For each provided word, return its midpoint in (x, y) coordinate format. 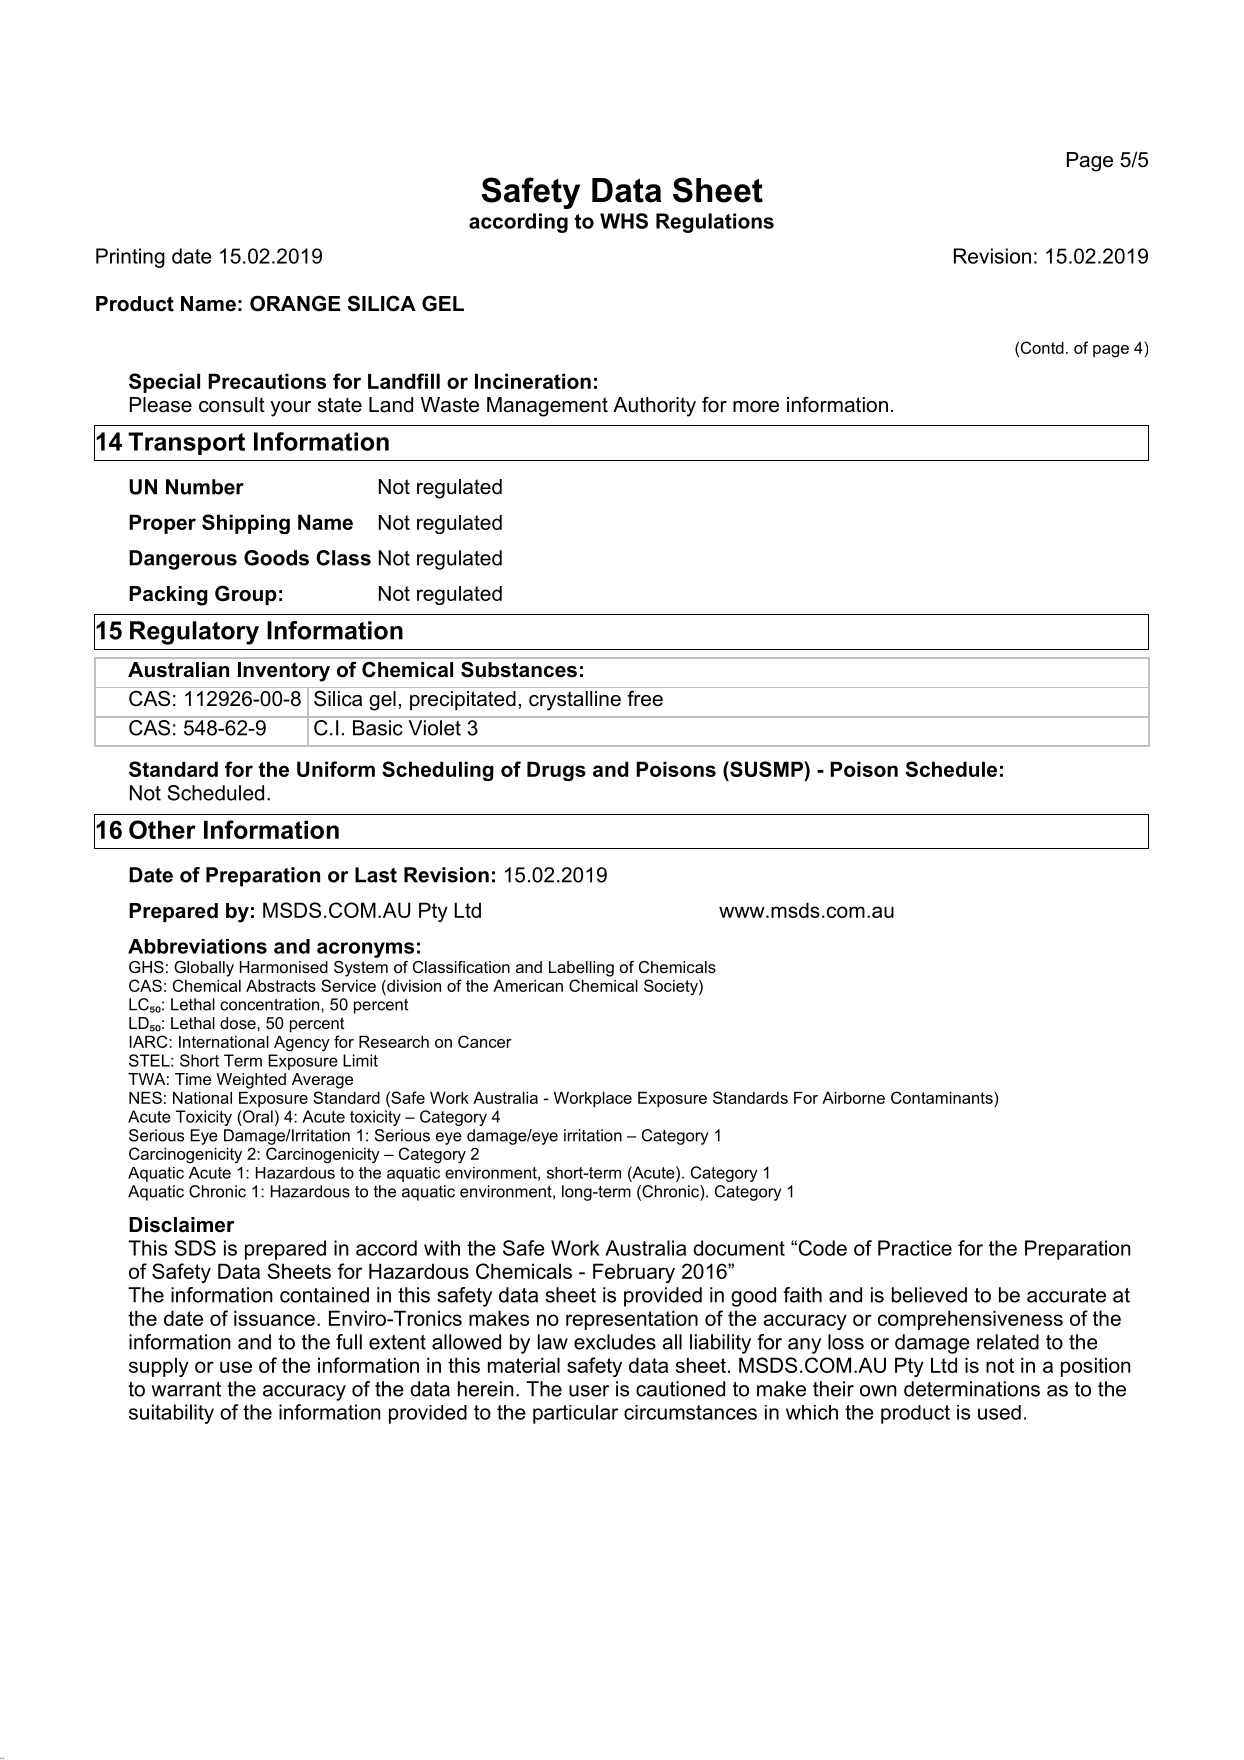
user (589, 1391)
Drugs (556, 771)
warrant (186, 1389)
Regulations (715, 223)
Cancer (485, 1041)
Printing (130, 258)
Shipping (246, 524)
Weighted (251, 1081)
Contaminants (943, 1097)
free (645, 698)
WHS (624, 221)
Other (162, 829)
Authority (654, 407)
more (756, 407)
